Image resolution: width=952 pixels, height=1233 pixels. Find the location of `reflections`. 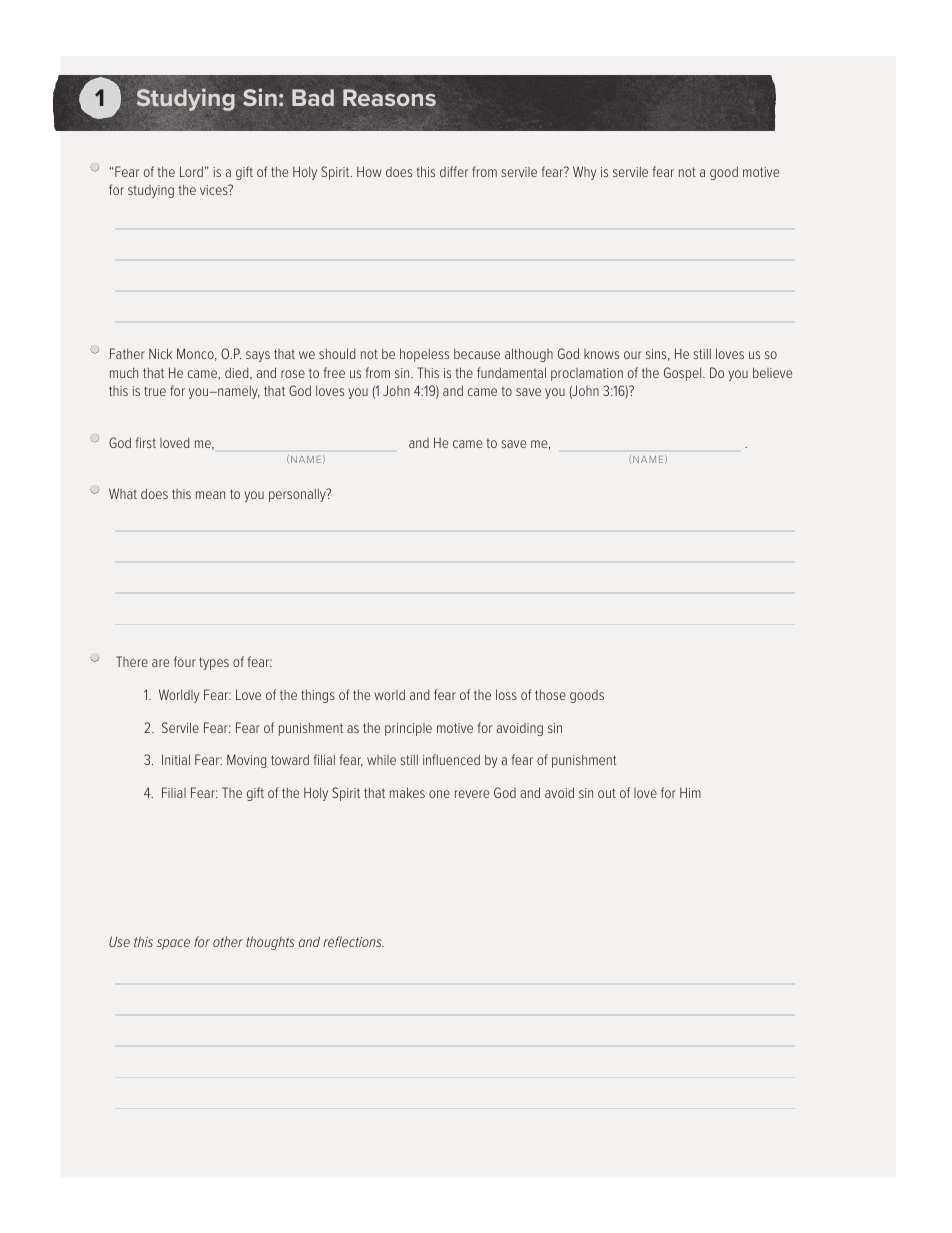

reflections is located at coordinates (353, 941).
